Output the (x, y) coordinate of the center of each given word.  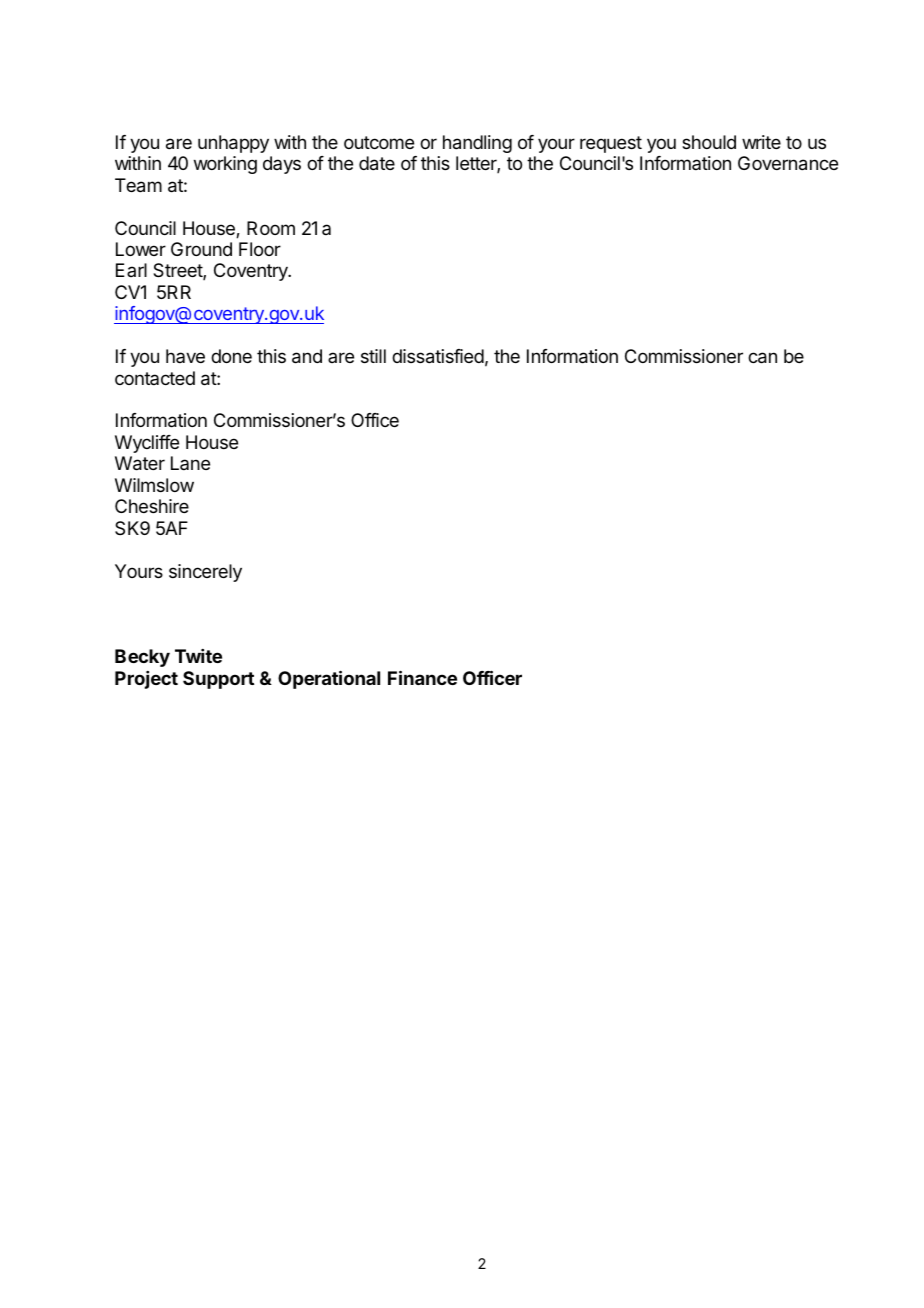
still (373, 356)
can (762, 358)
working (225, 165)
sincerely (205, 573)
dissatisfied (438, 356)
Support (218, 680)
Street (178, 271)
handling (477, 144)
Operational (329, 679)
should (709, 142)
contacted (155, 378)
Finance (422, 677)
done (231, 356)
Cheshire (152, 506)
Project (146, 680)
